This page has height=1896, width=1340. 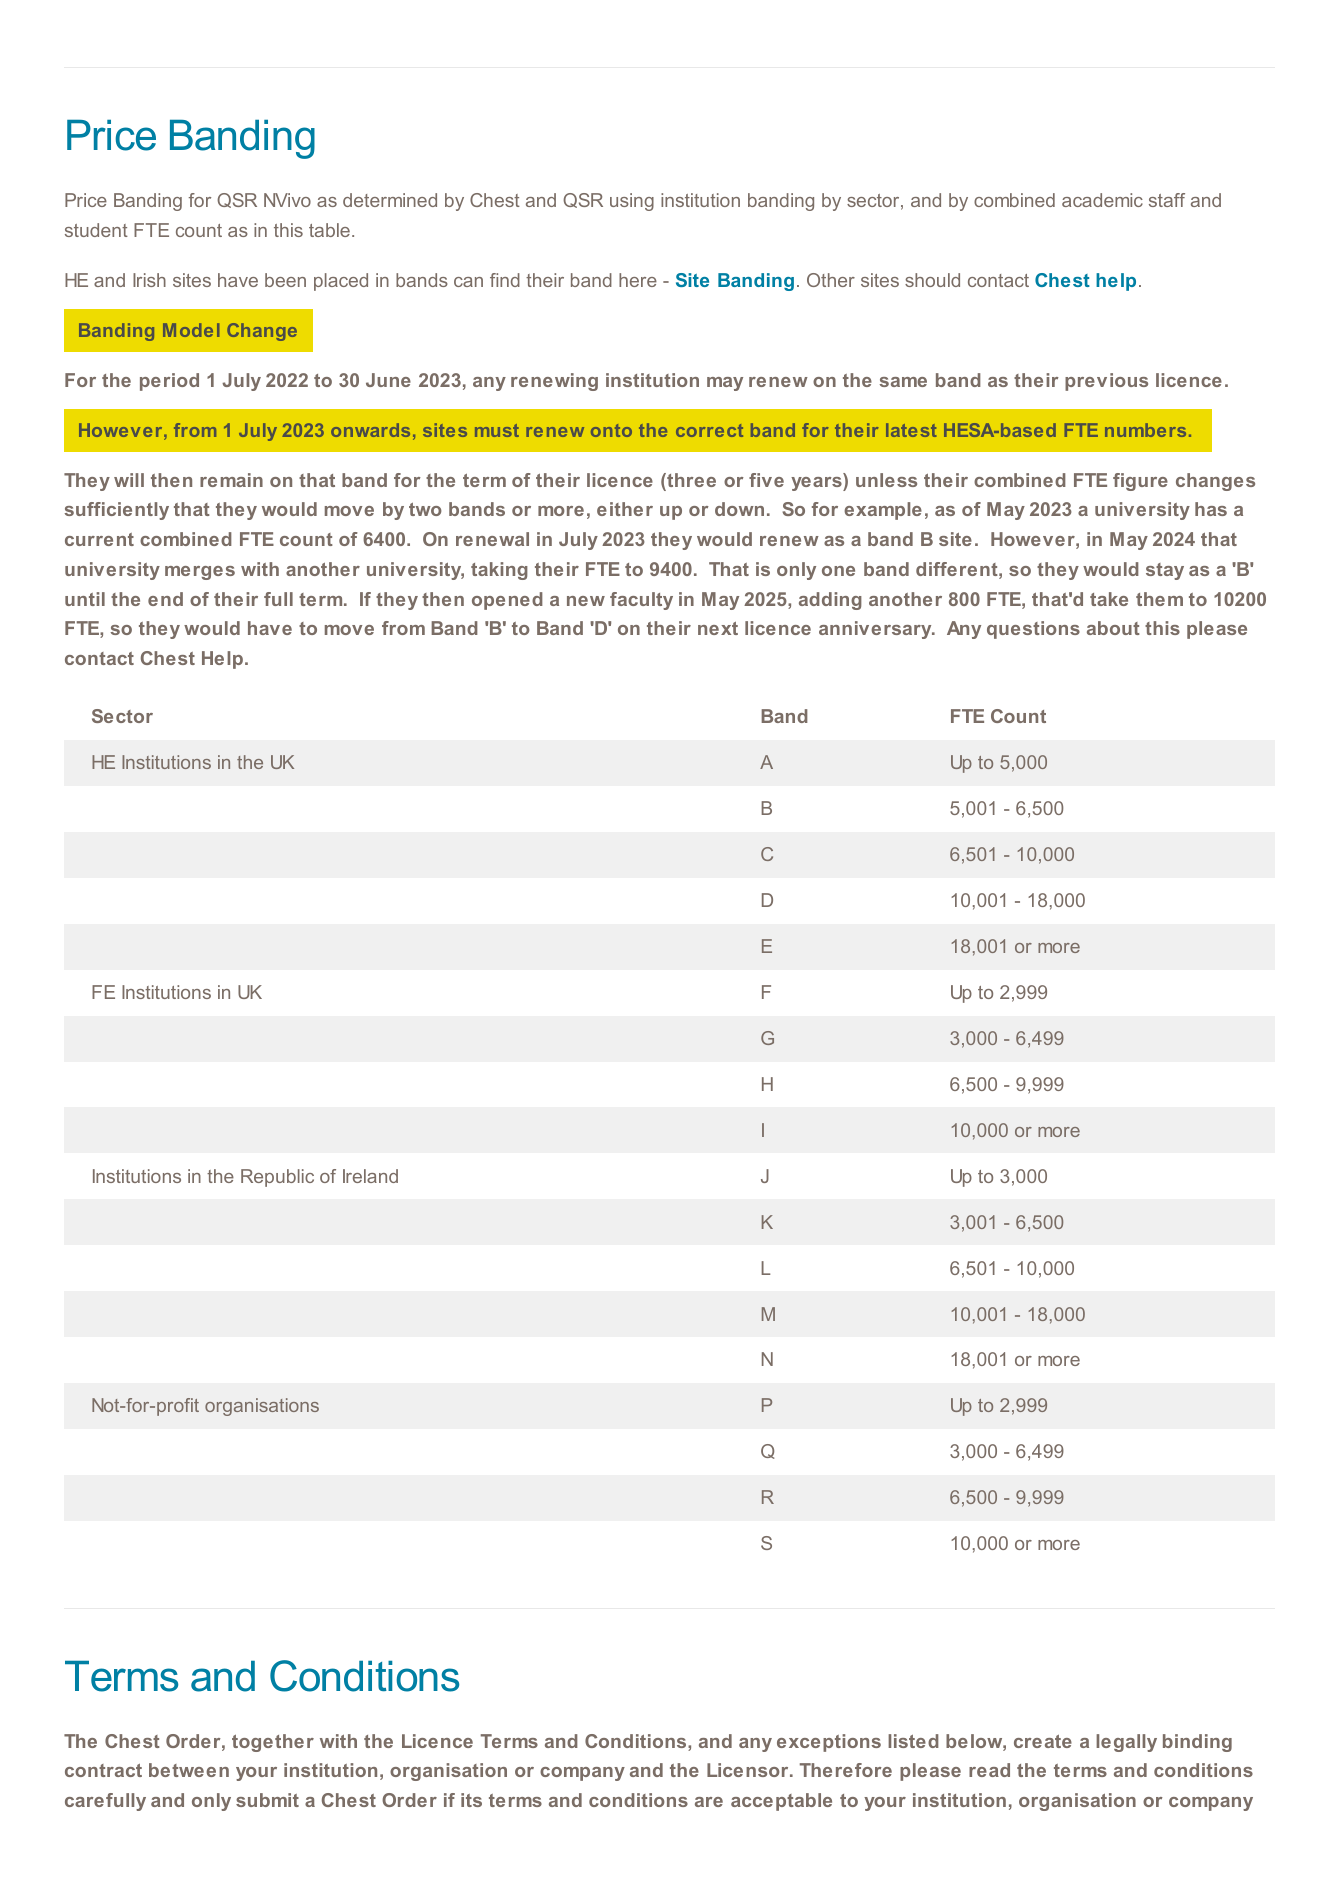 I want to click on questions, so click(x=1033, y=630).
